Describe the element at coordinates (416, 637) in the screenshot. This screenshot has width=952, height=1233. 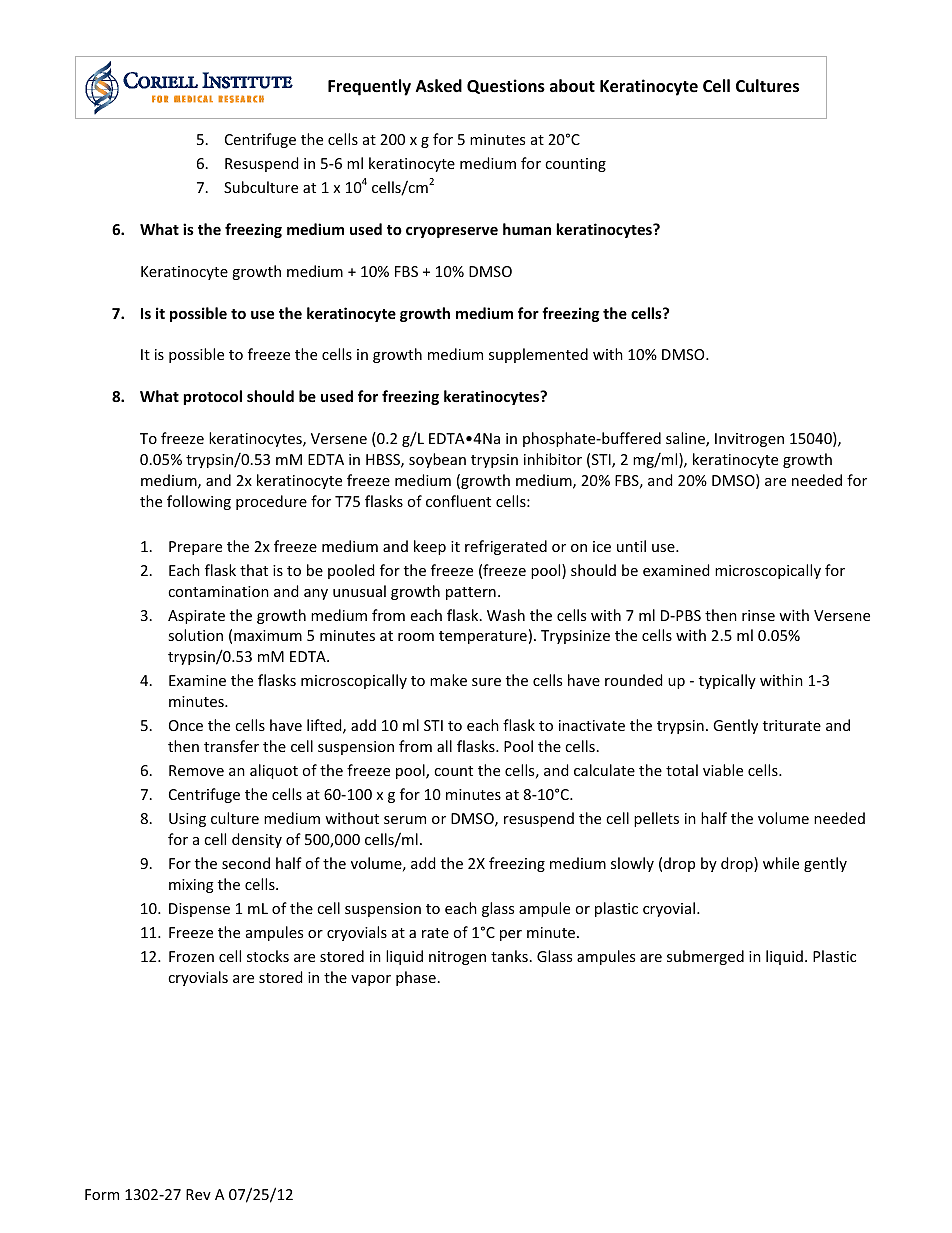
I see `room` at that location.
